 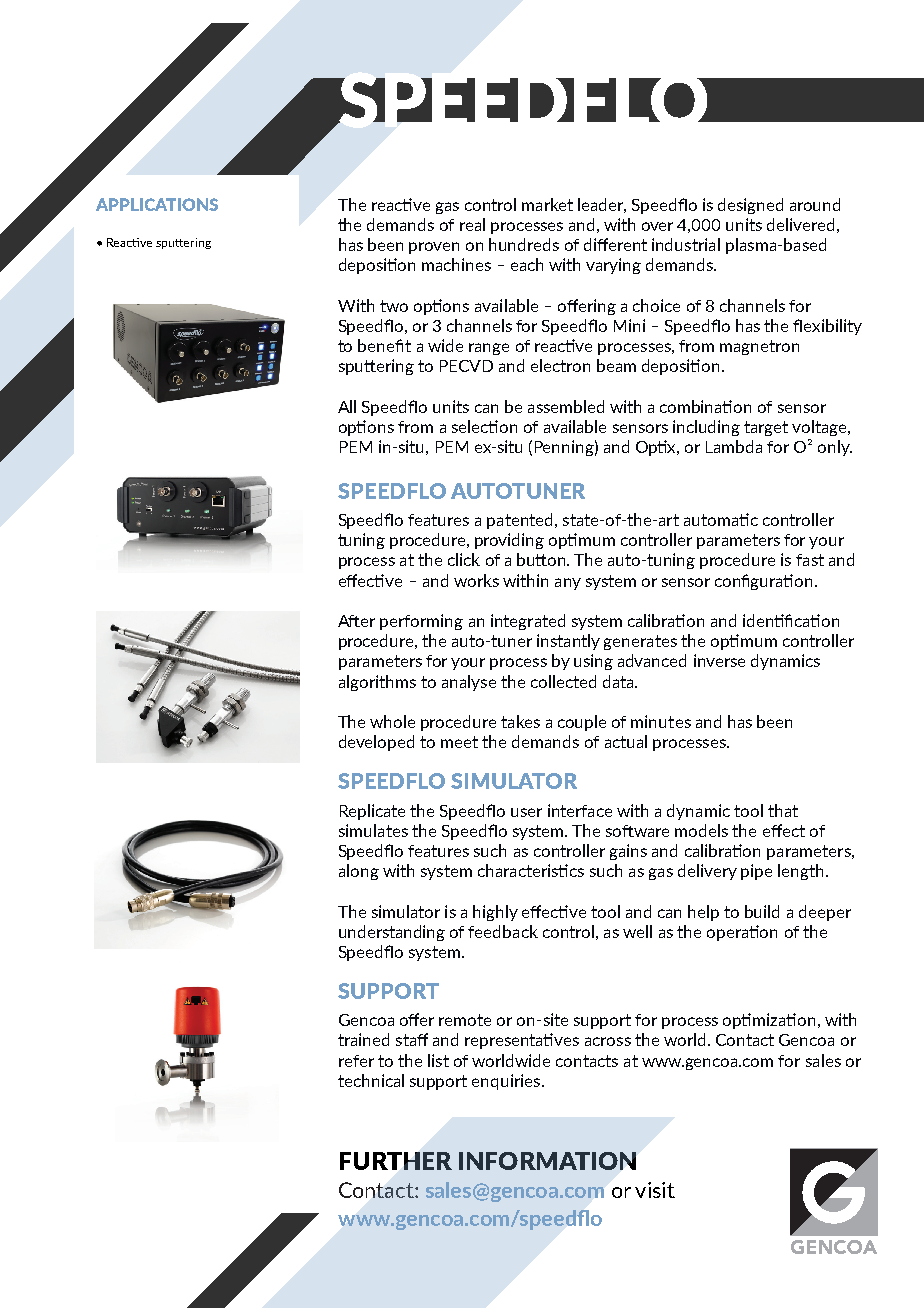 I want to click on analyse, so click(x=469, y=683).
